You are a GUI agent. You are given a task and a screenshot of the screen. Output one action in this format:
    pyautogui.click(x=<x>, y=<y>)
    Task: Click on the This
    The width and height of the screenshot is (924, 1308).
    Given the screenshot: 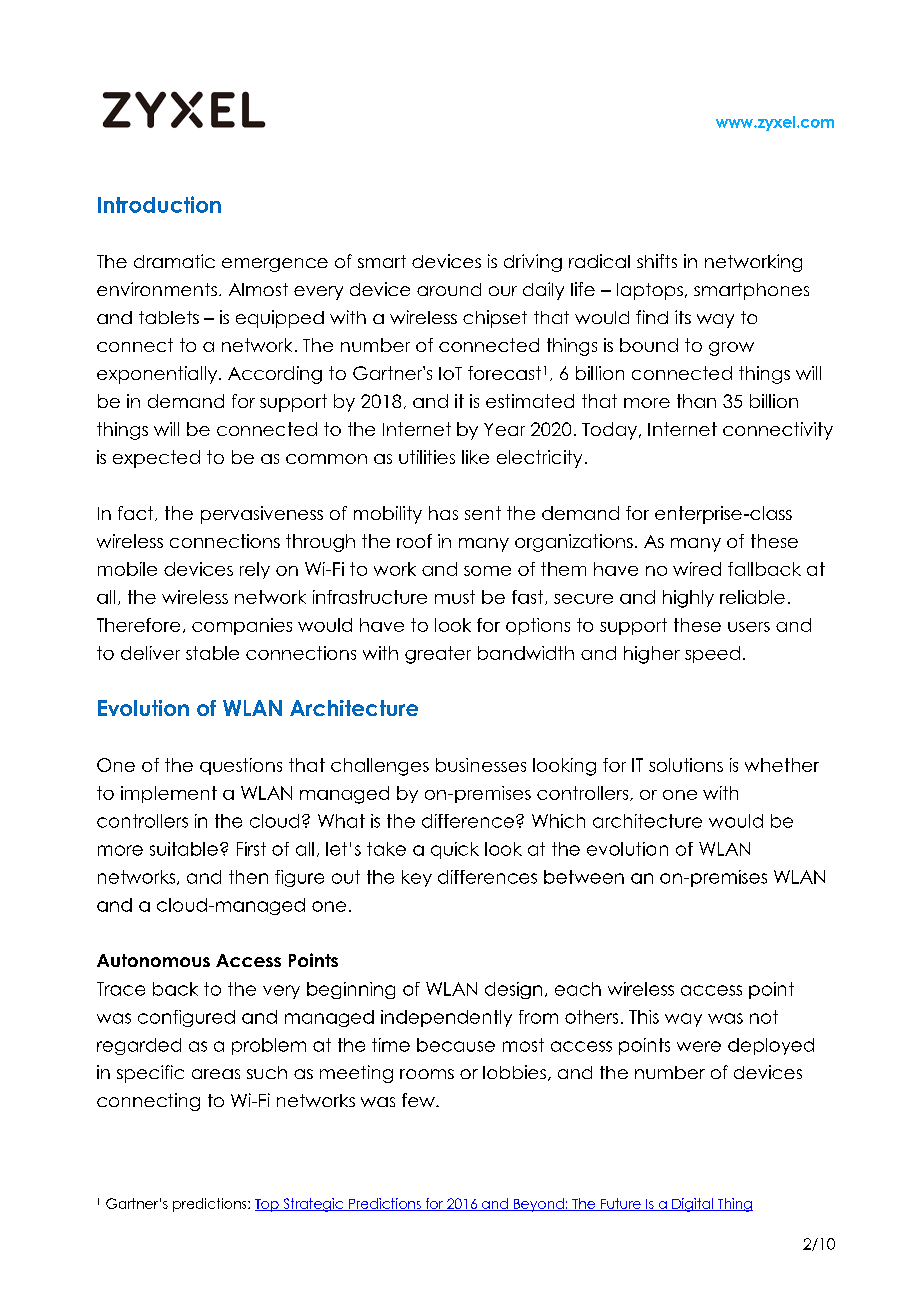 What is the action you would take?
    pyautogui.click(x=644, y=1017)
